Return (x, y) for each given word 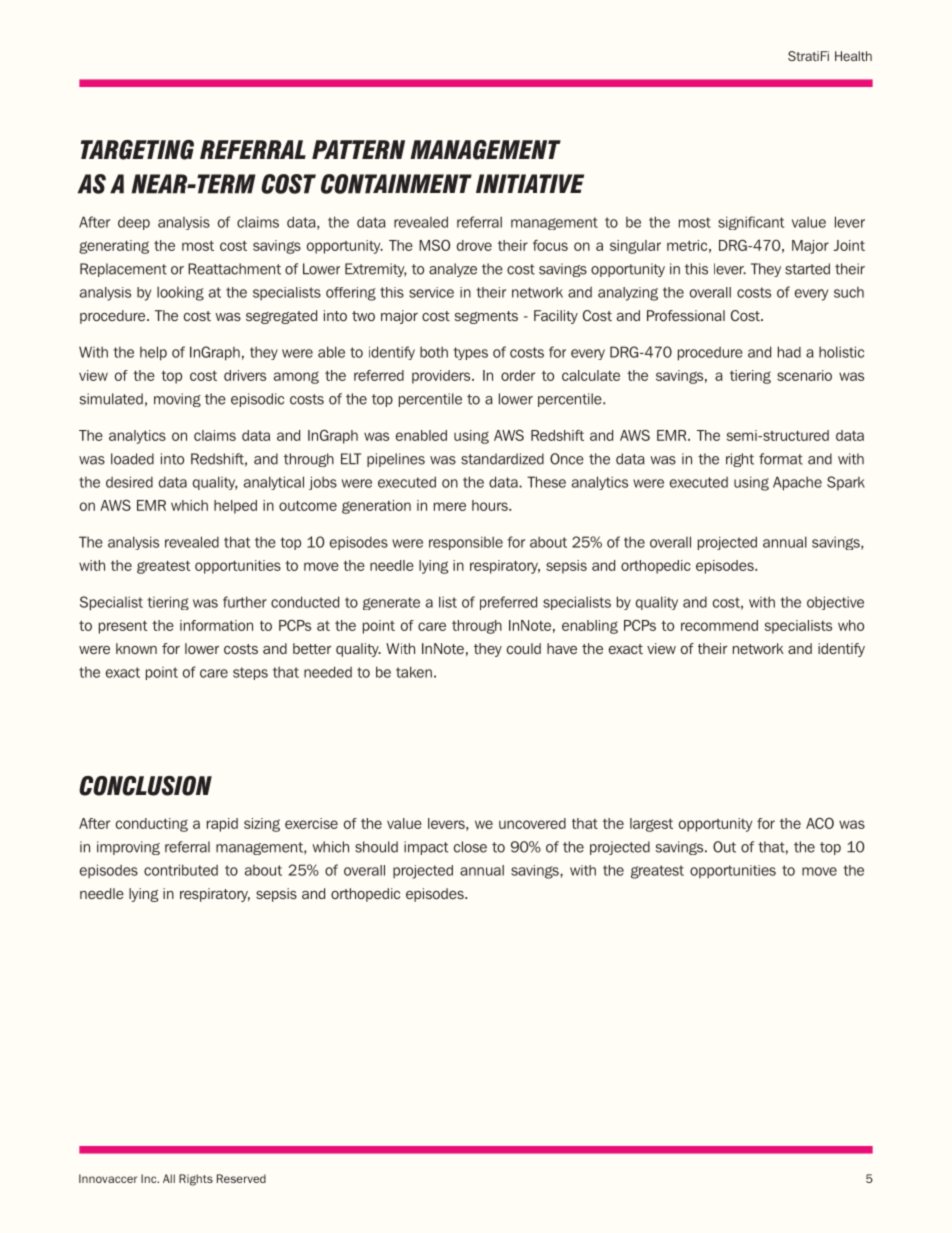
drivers (245, 375)
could (524, 648)
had (789, 352)
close (470, 847)
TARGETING (137, 150)
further (245, 602)
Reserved (241, 1178)
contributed (181, 870)
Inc (150, 1178)
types (470, 353)
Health (853, 56)
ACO (820, 823)
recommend (719, 625)
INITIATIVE (530, 183)
